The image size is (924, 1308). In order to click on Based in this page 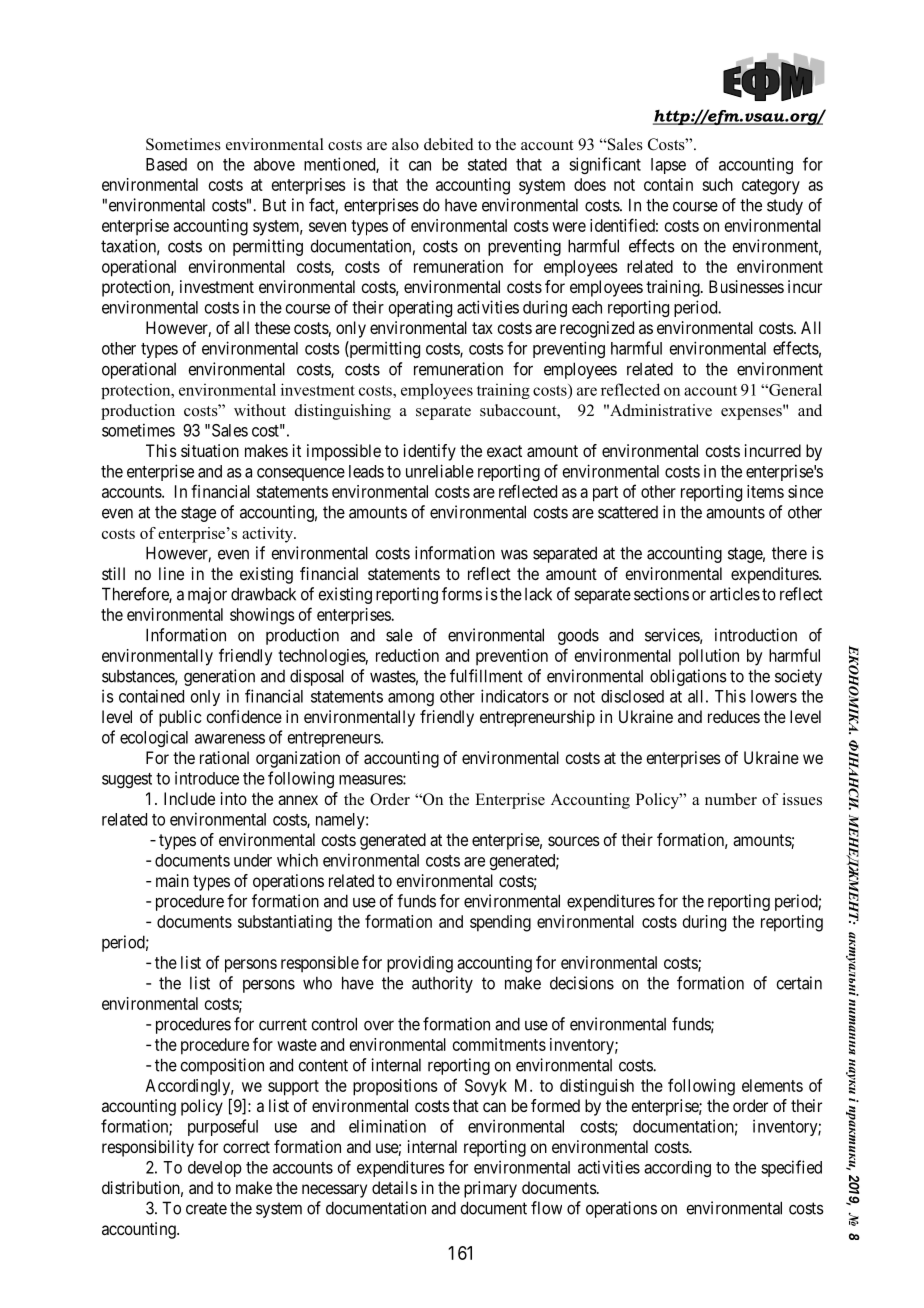, I will do `click(166, 164)`.
